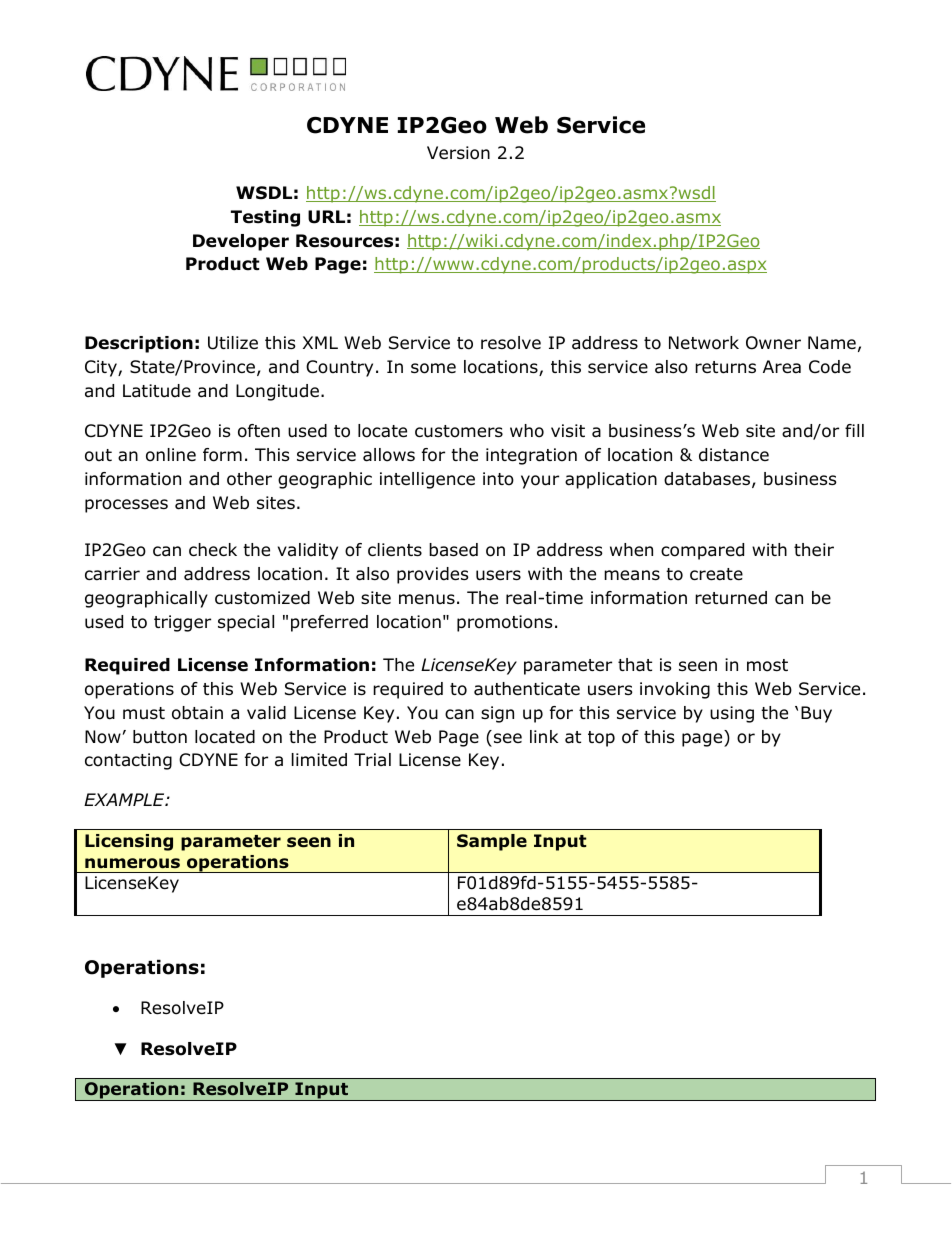 The height and width of the page is (1233, 952). I want to click on some, so click(433, 368).
